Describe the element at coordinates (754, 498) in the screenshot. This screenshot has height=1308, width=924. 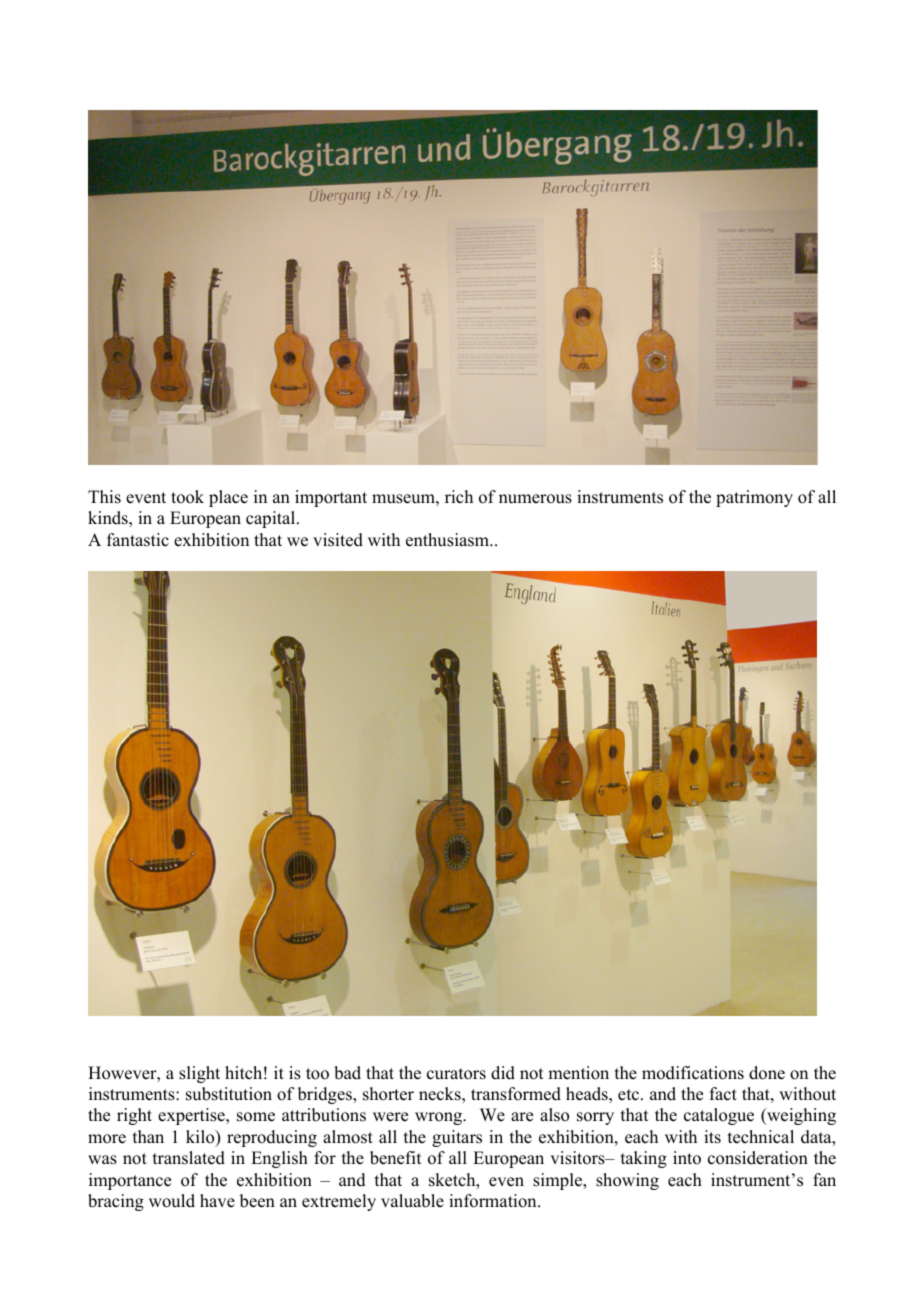
I see `patrimony` at that location.
